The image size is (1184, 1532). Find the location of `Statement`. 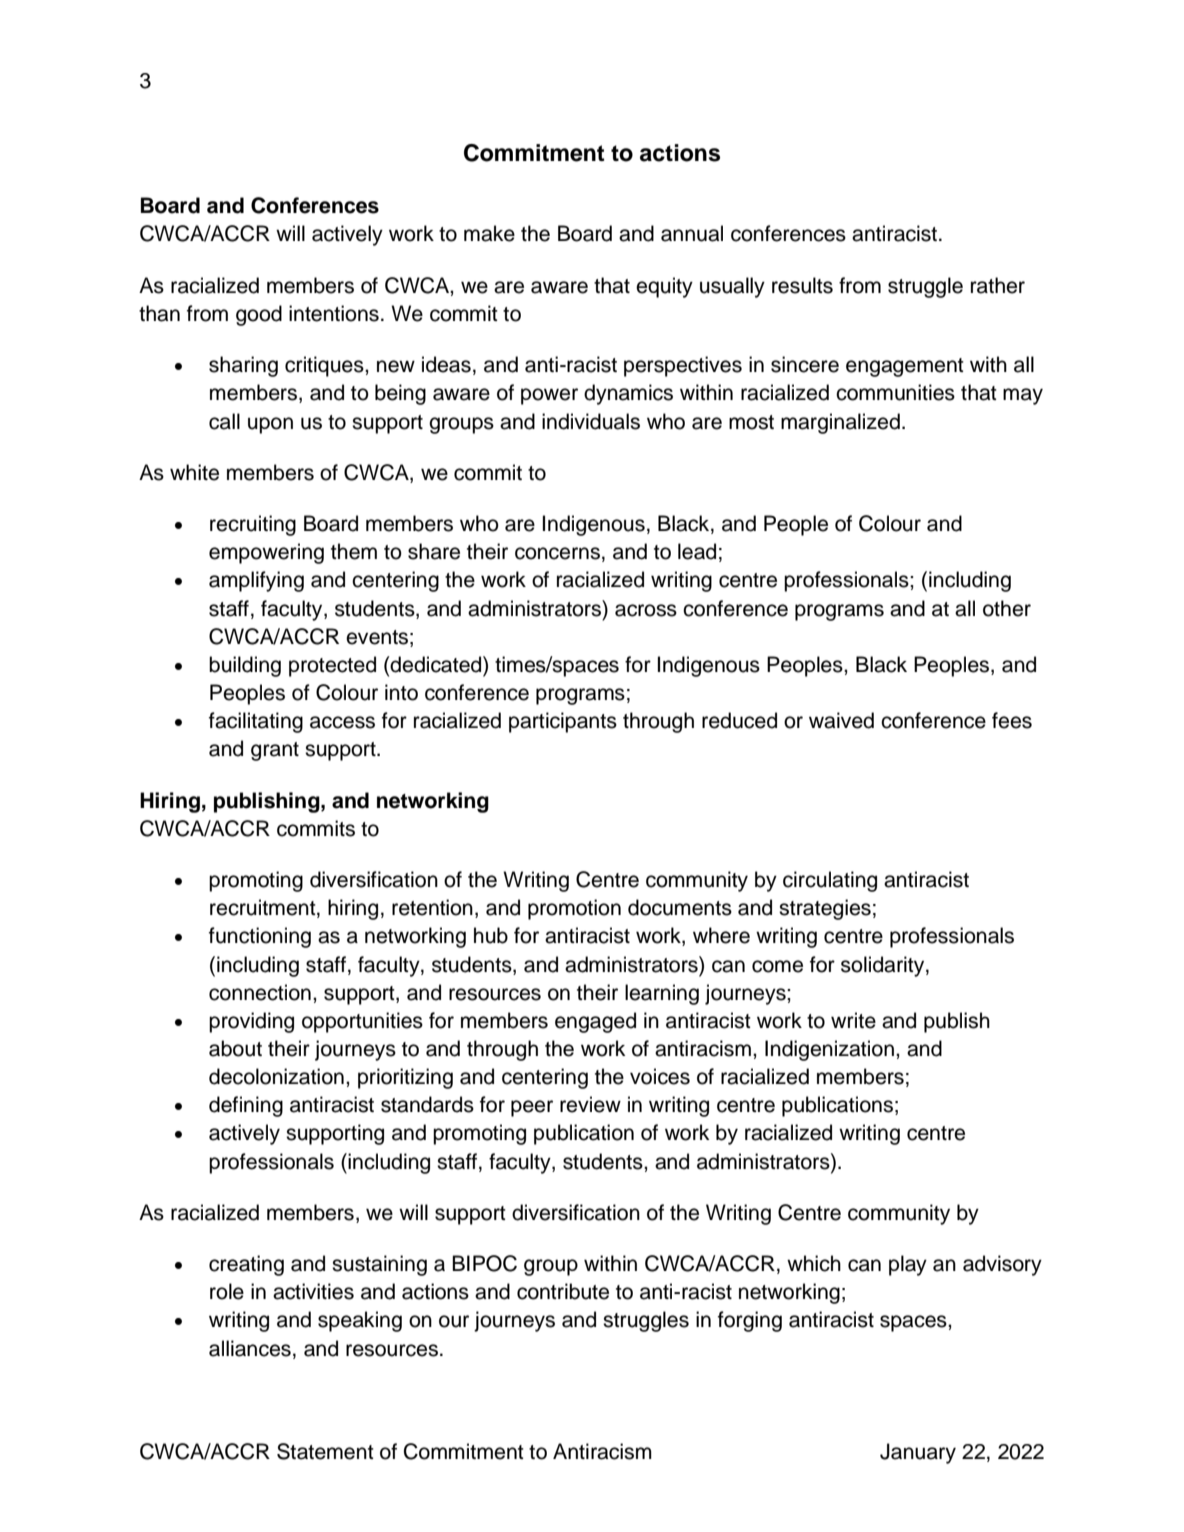

Statement is located at coordinates (325, 1451).
